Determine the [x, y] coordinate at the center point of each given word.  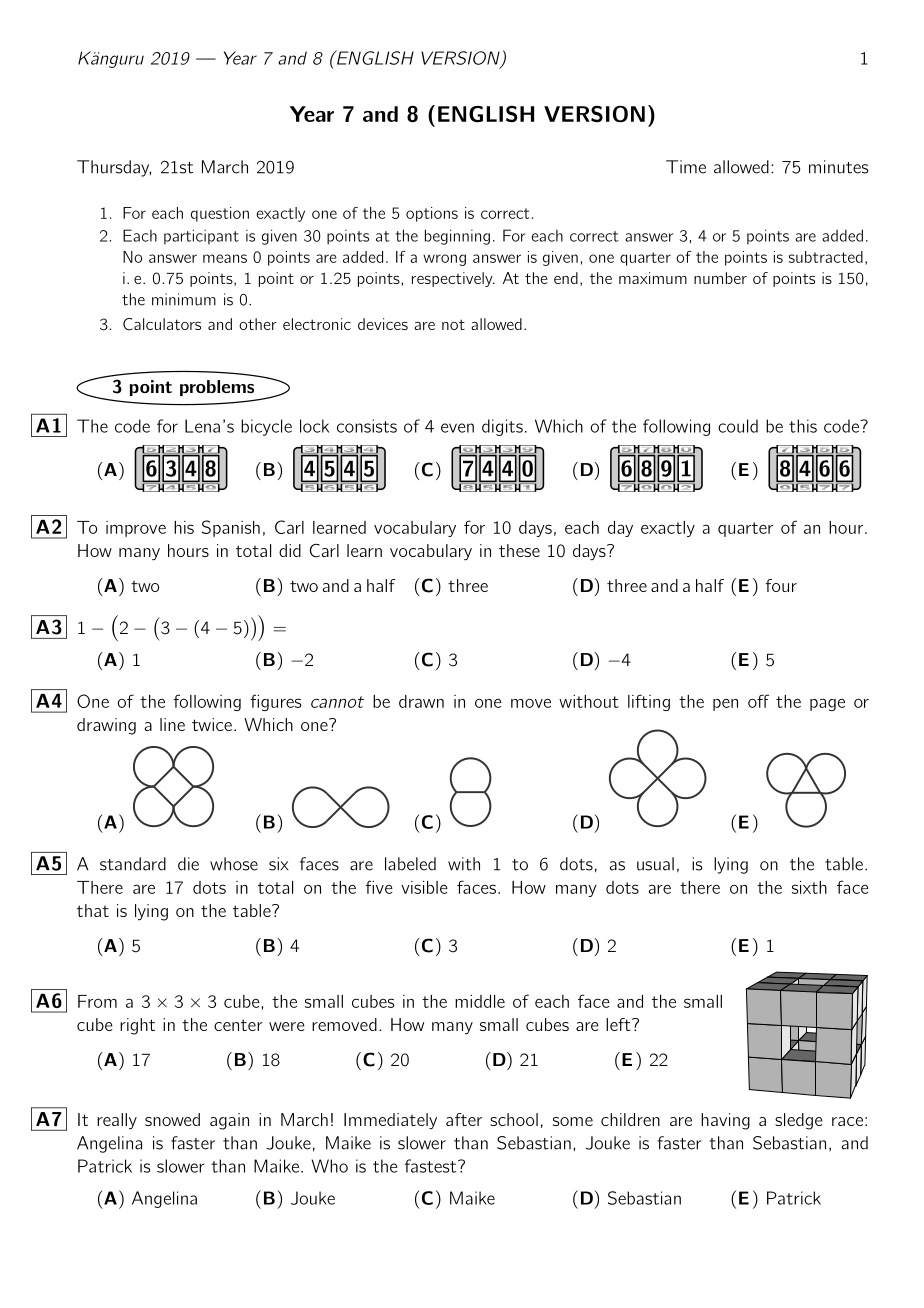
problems [217, 388]
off [758, 701]
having [725, 1121]
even [457, 428]
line [172, 724]
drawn [421, 701]
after [464, 1119]
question [220, 214]
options [432, 214]
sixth [809, 887]
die [188, 864]
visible [424, 887]
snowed [172, 1119]
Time [686, 167]
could [738, 426]
